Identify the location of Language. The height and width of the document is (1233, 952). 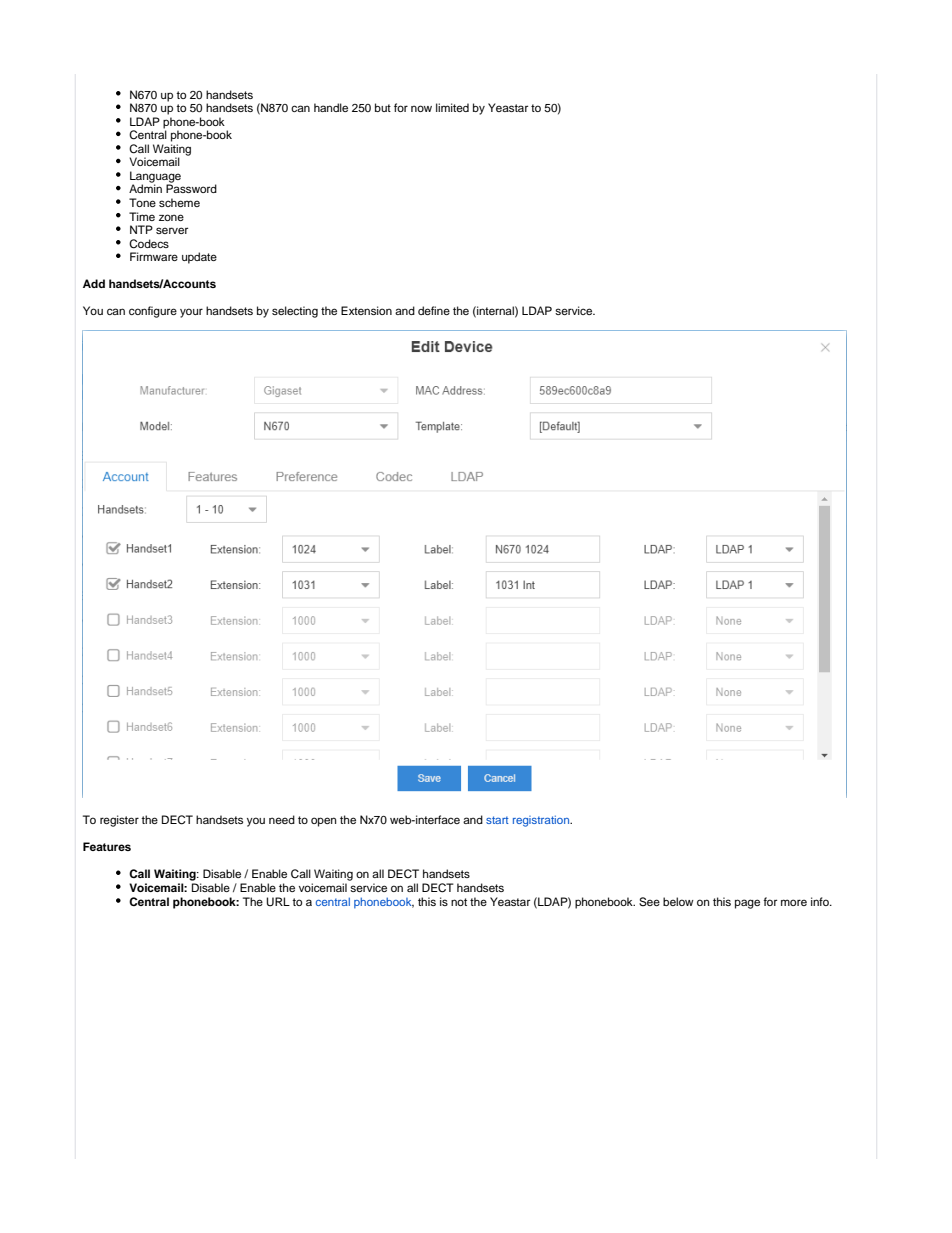
(155, 178).
